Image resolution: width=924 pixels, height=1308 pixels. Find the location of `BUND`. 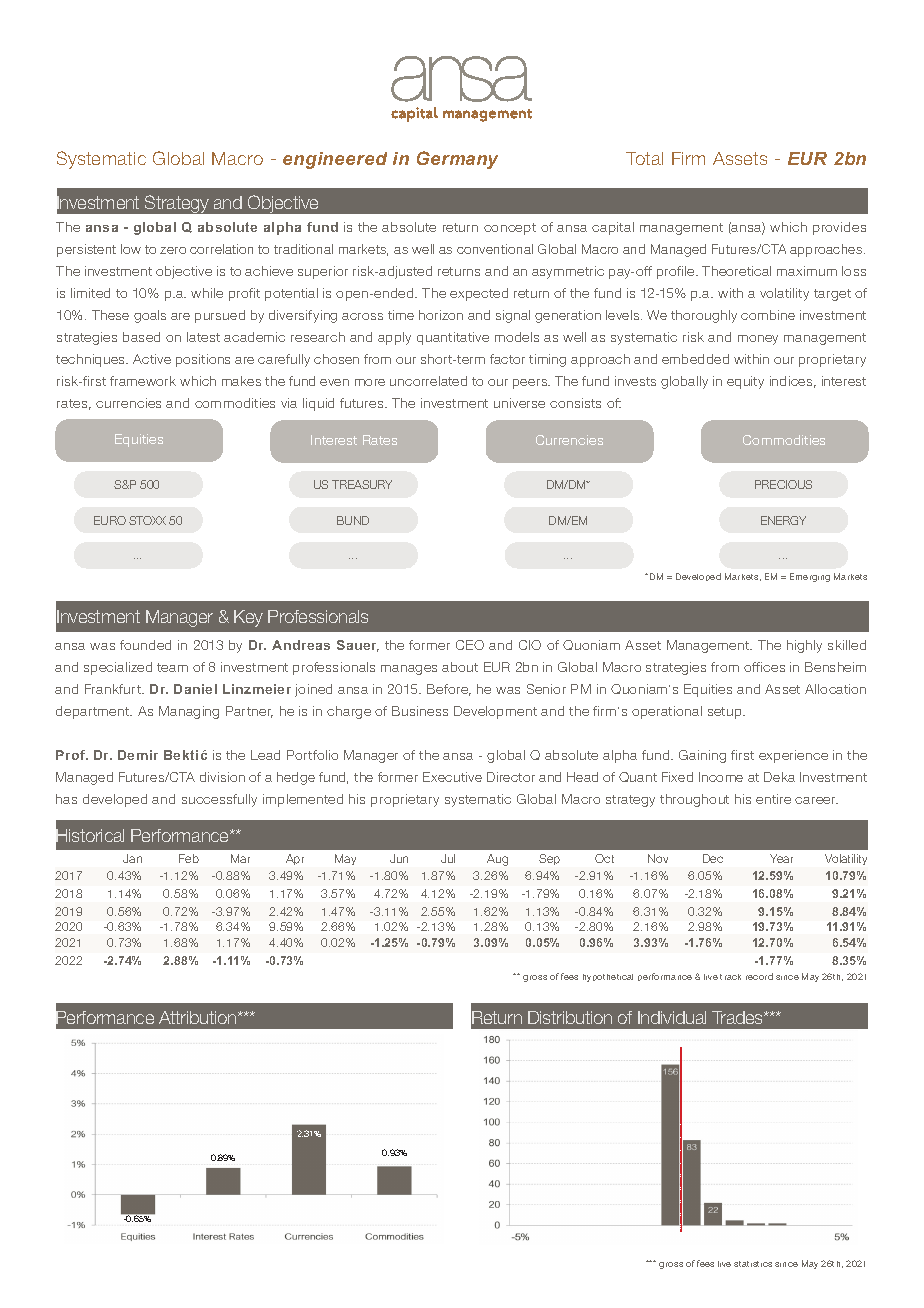

BUND is located at coordinates (353, 520).
